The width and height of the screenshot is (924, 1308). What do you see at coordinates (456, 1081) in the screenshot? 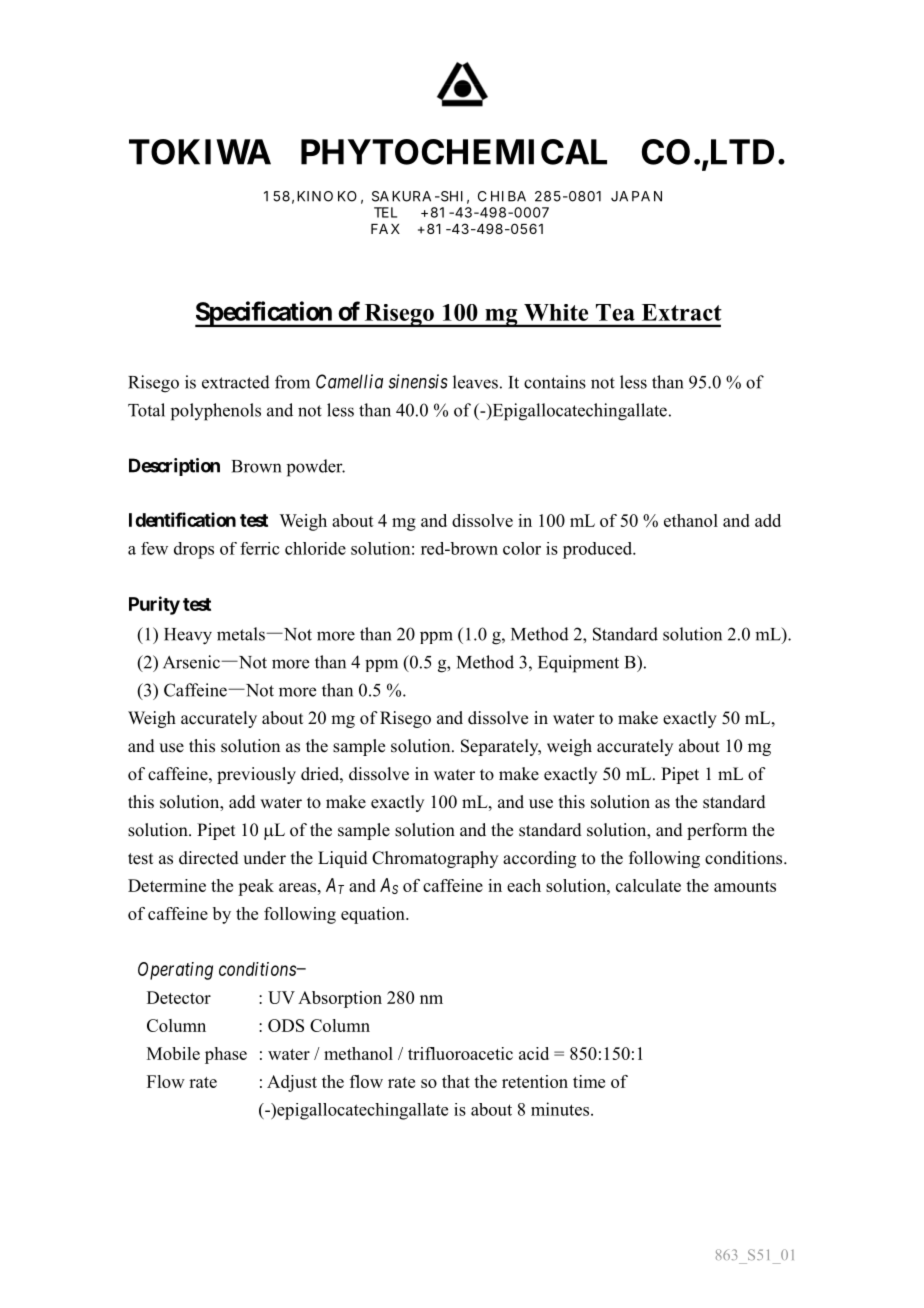
I see `that` at bounding box center [456, 1081].
